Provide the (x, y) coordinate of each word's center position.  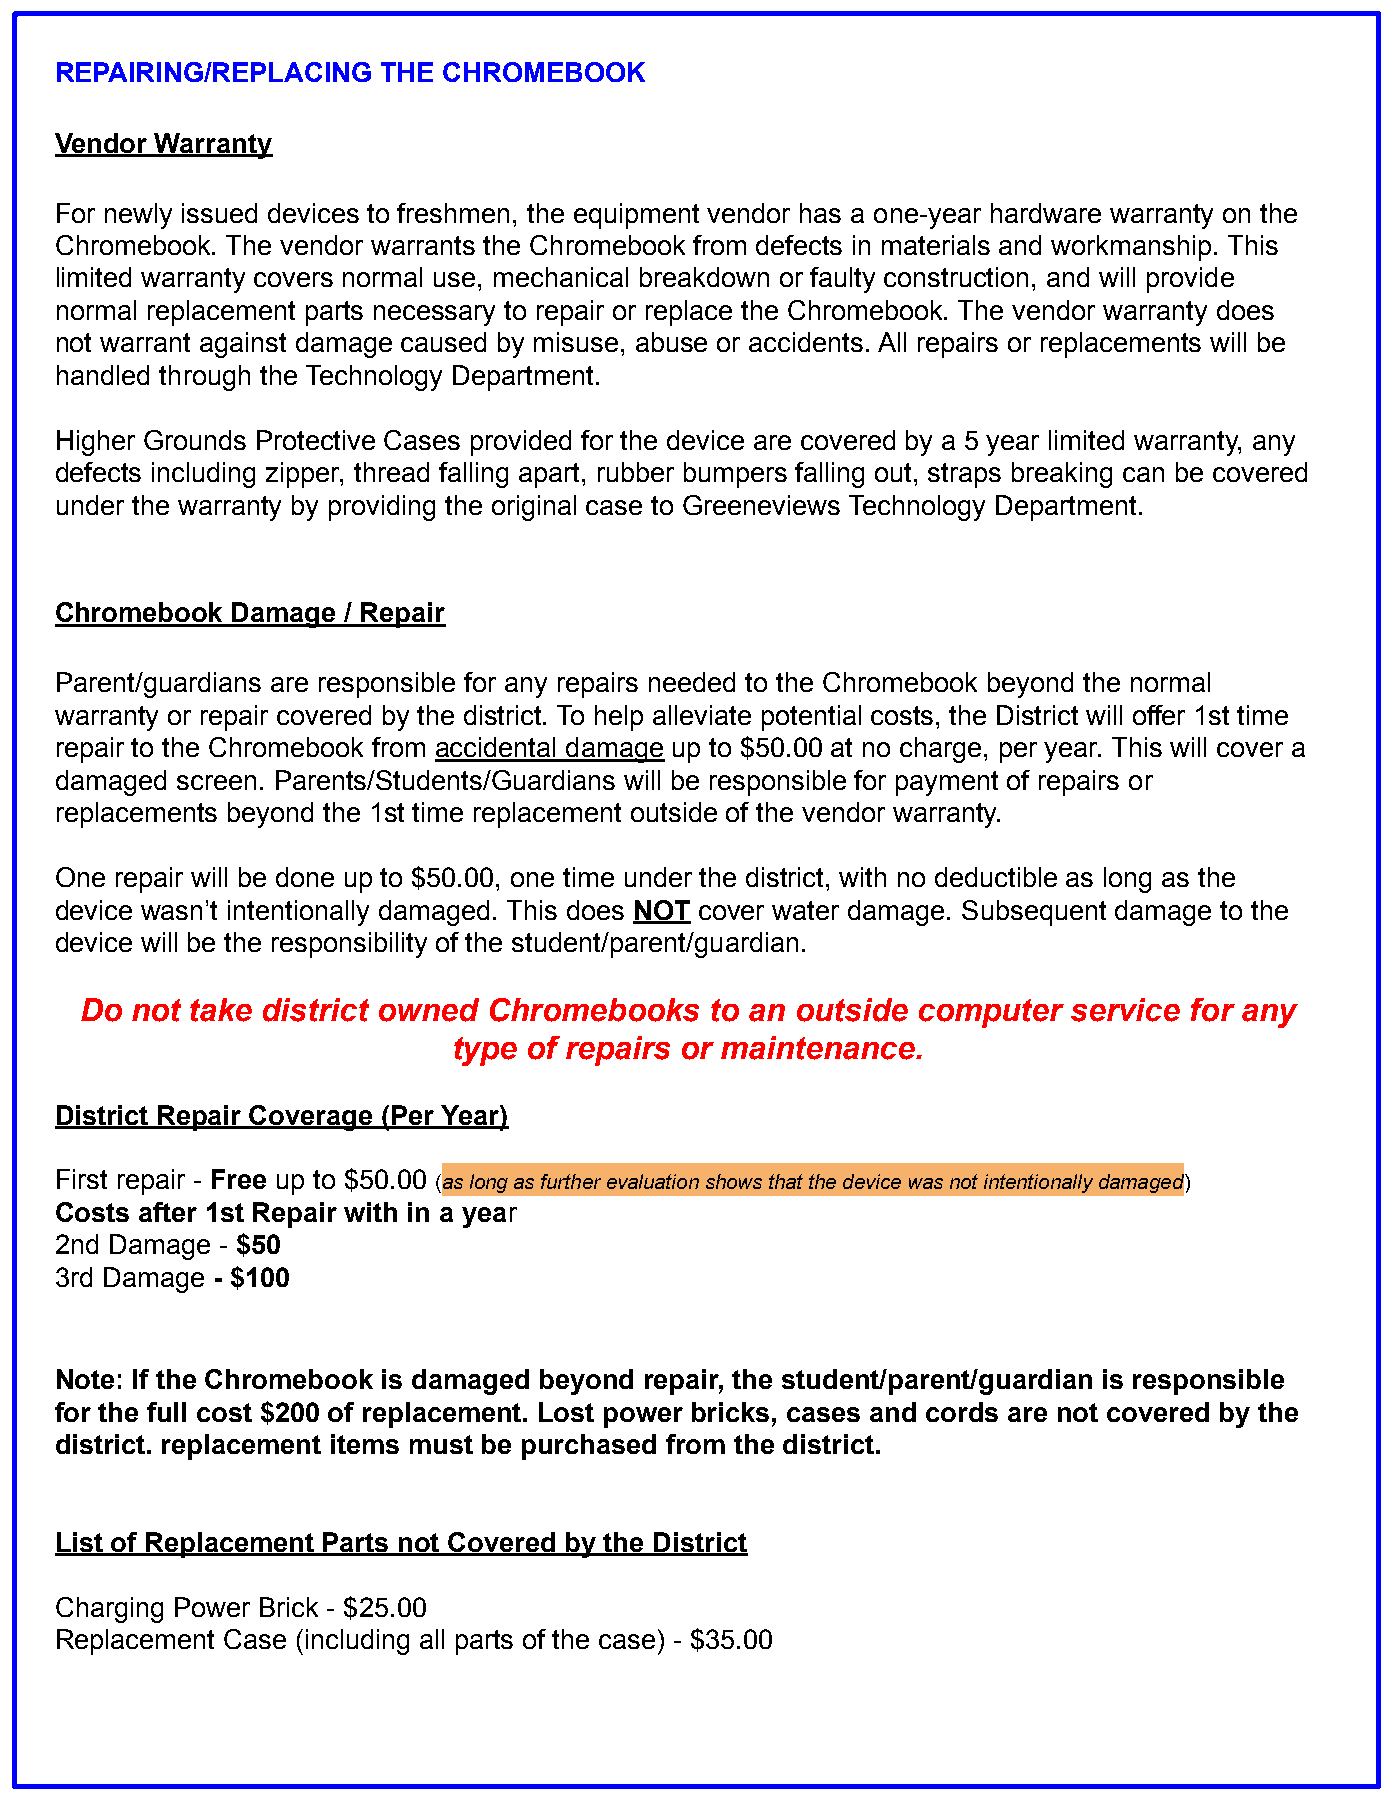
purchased (589, 1447)
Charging (109, 1610)
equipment (636, 216)
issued (219, 213)
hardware (1046, 213)
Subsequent (1034, 913)
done (305, 877)
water (805, 910)
